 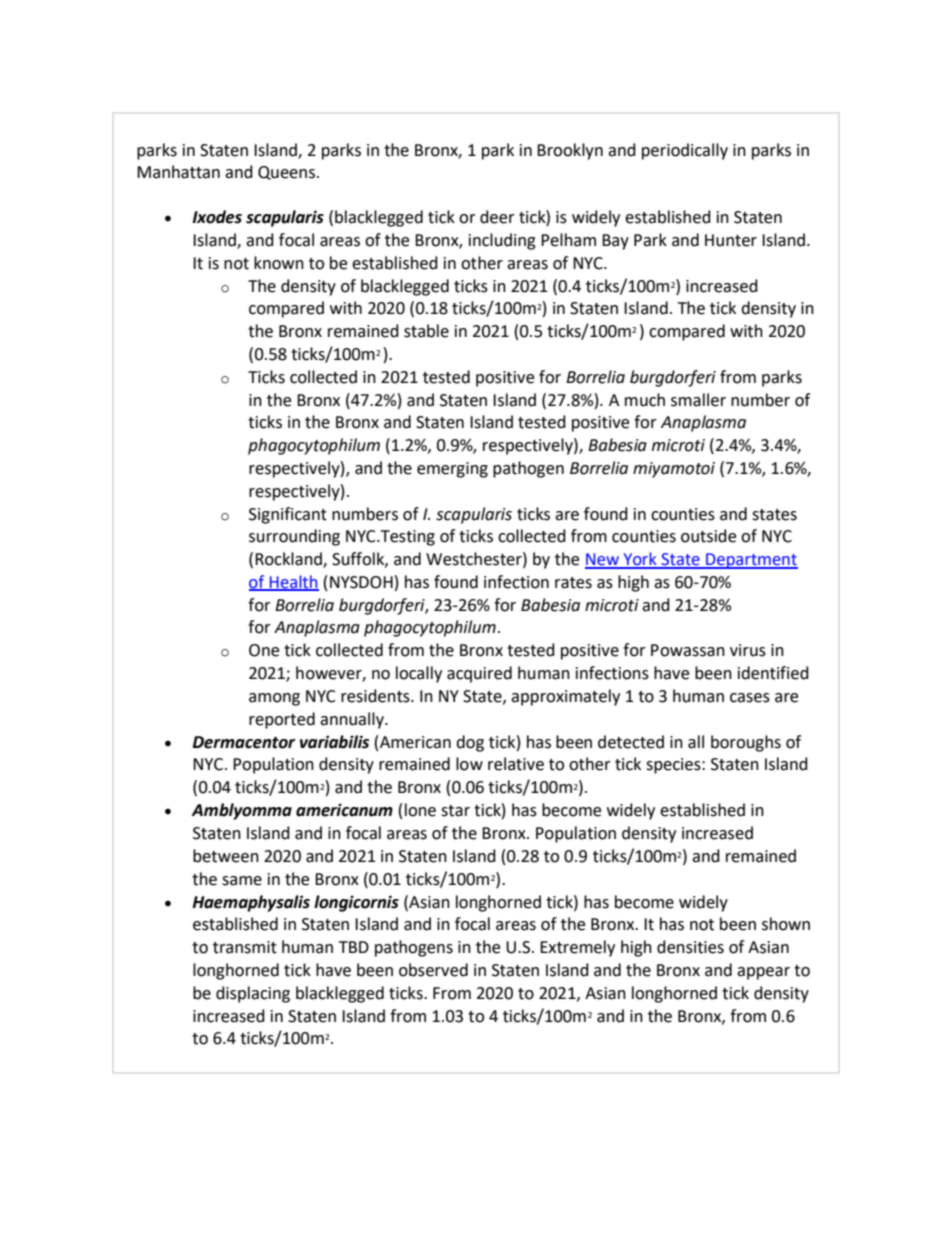 I want to click on acquired, so click(x=479, y=674).
